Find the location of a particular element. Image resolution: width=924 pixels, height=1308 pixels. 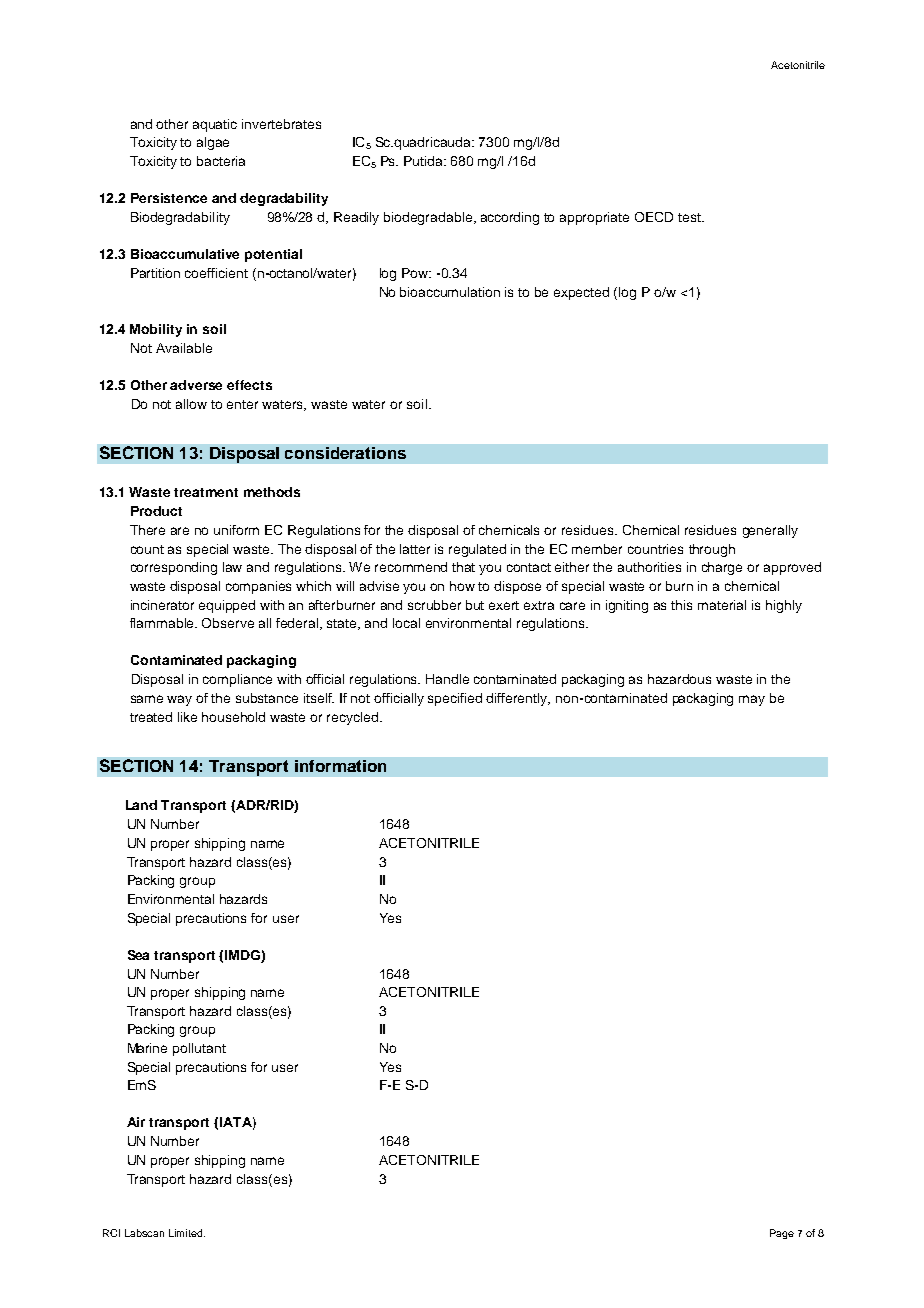

pollutant is located at coordinates (199, 1049).
